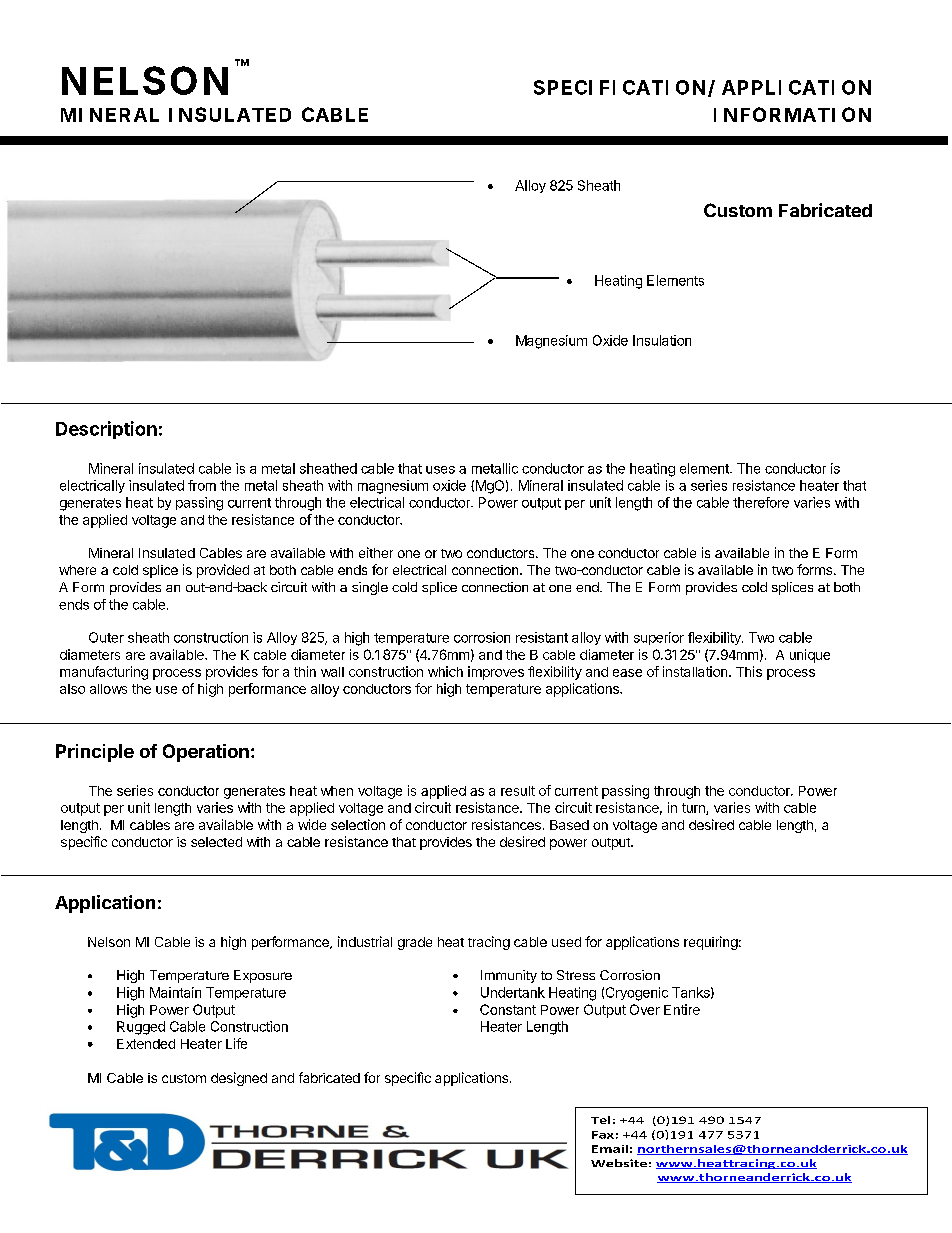 Image resolution: width=952 pixels, height=1233 pixels. What do you see at coordinates (749, 671) in the screenshot?
I see `This` at bounding box center [749, 671].
